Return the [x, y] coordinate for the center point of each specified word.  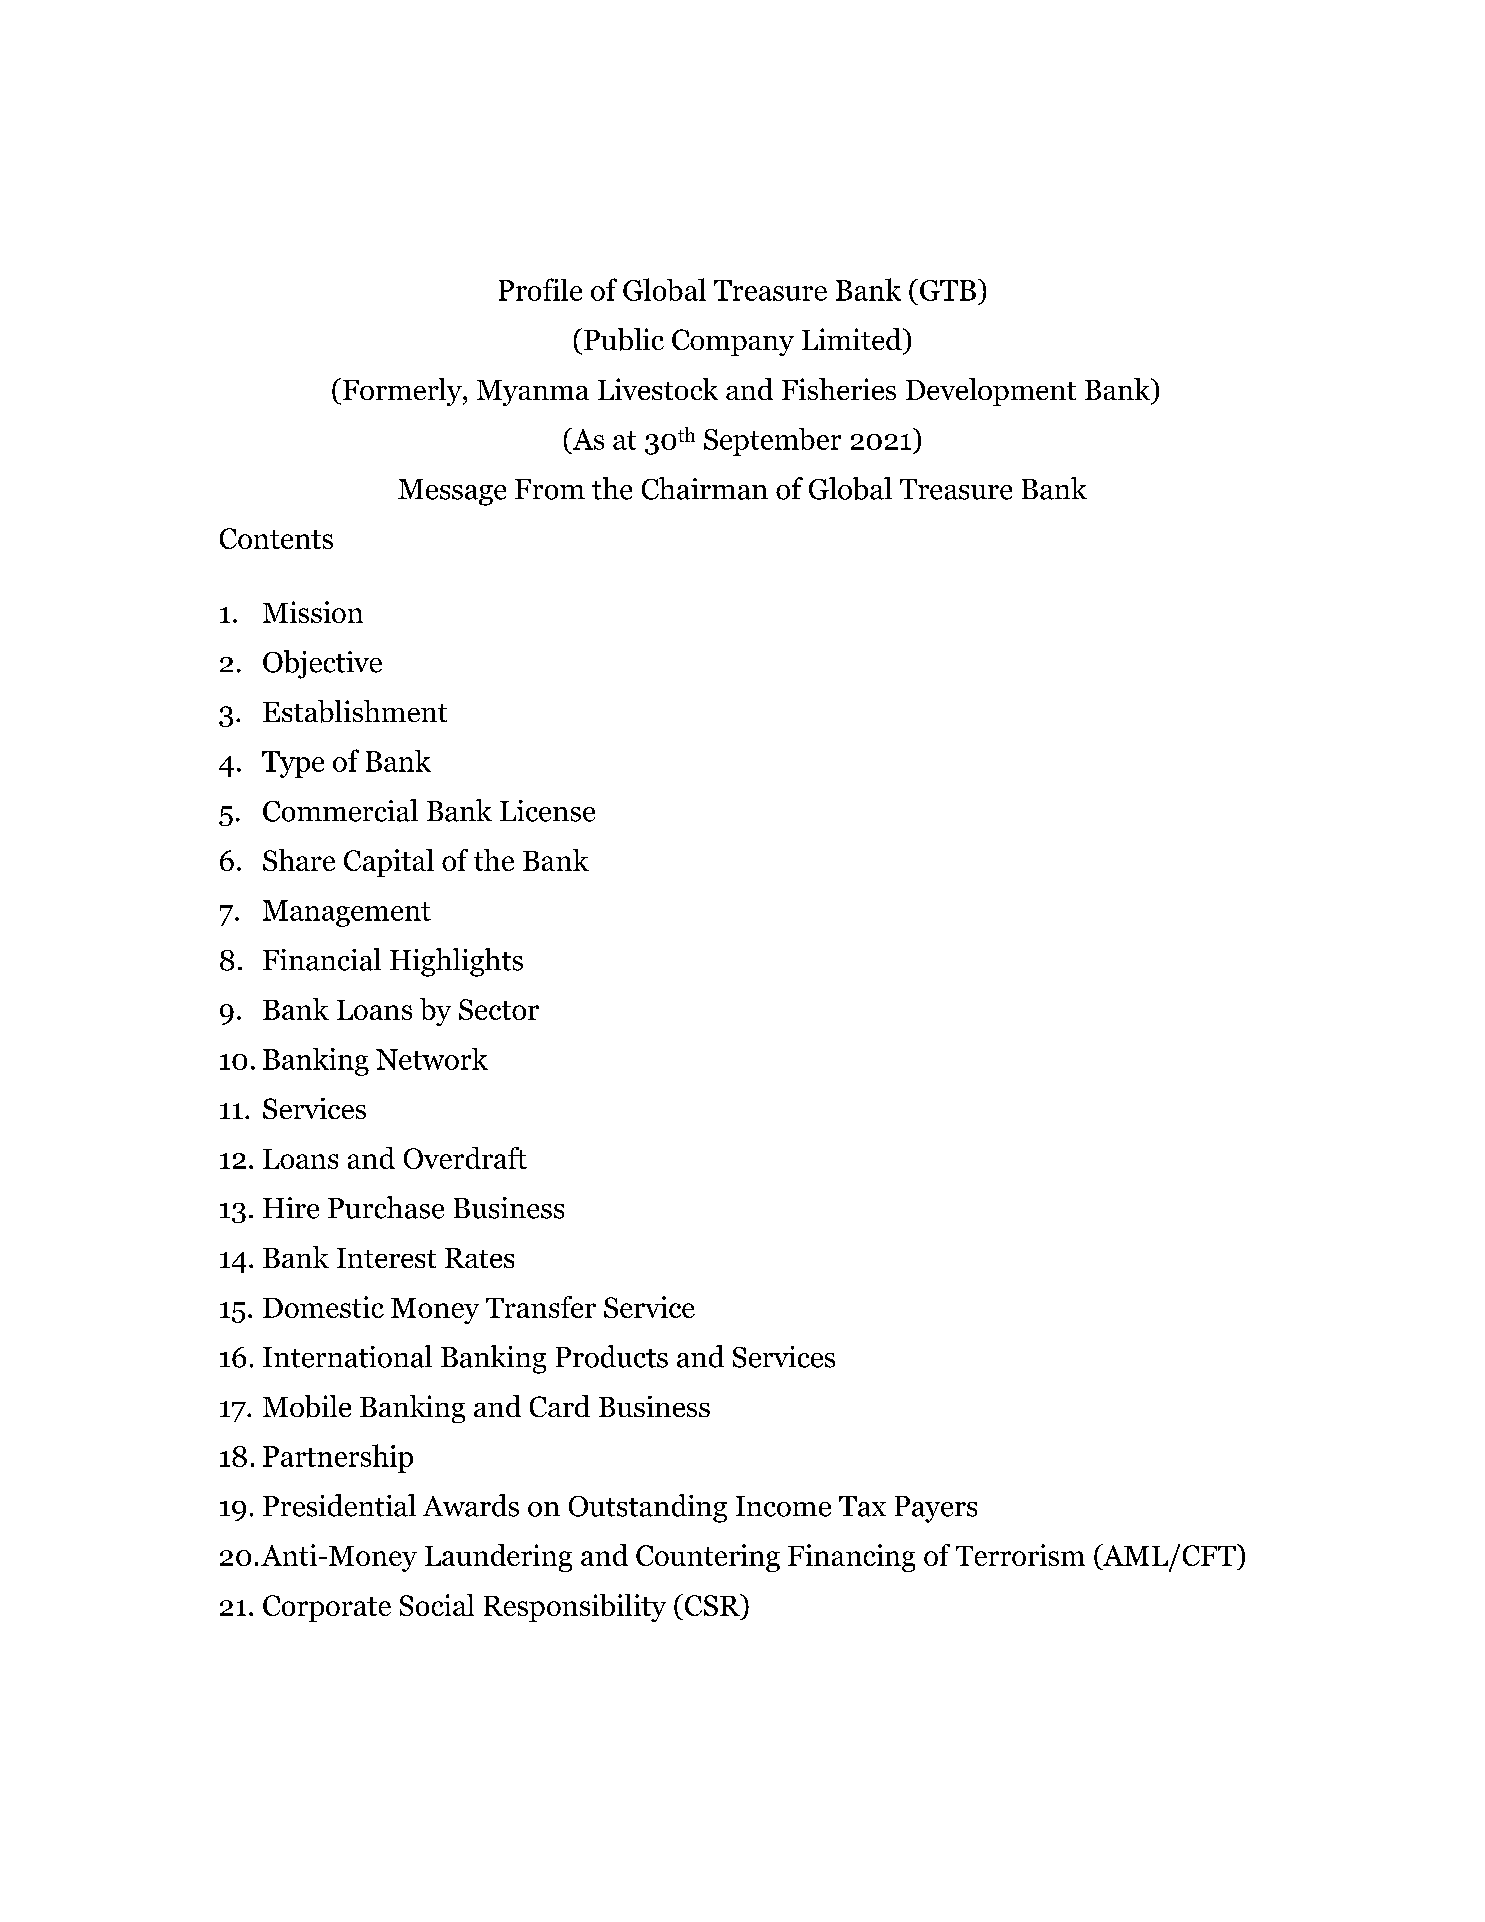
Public [624, 339]
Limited [853, 339]
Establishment [355, 711]
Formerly [403, 392]
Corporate [327, 1608]
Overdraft [465, 1158]
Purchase [386, 1207]
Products [612, 1356]
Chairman [705, 488]
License [547, 811]
